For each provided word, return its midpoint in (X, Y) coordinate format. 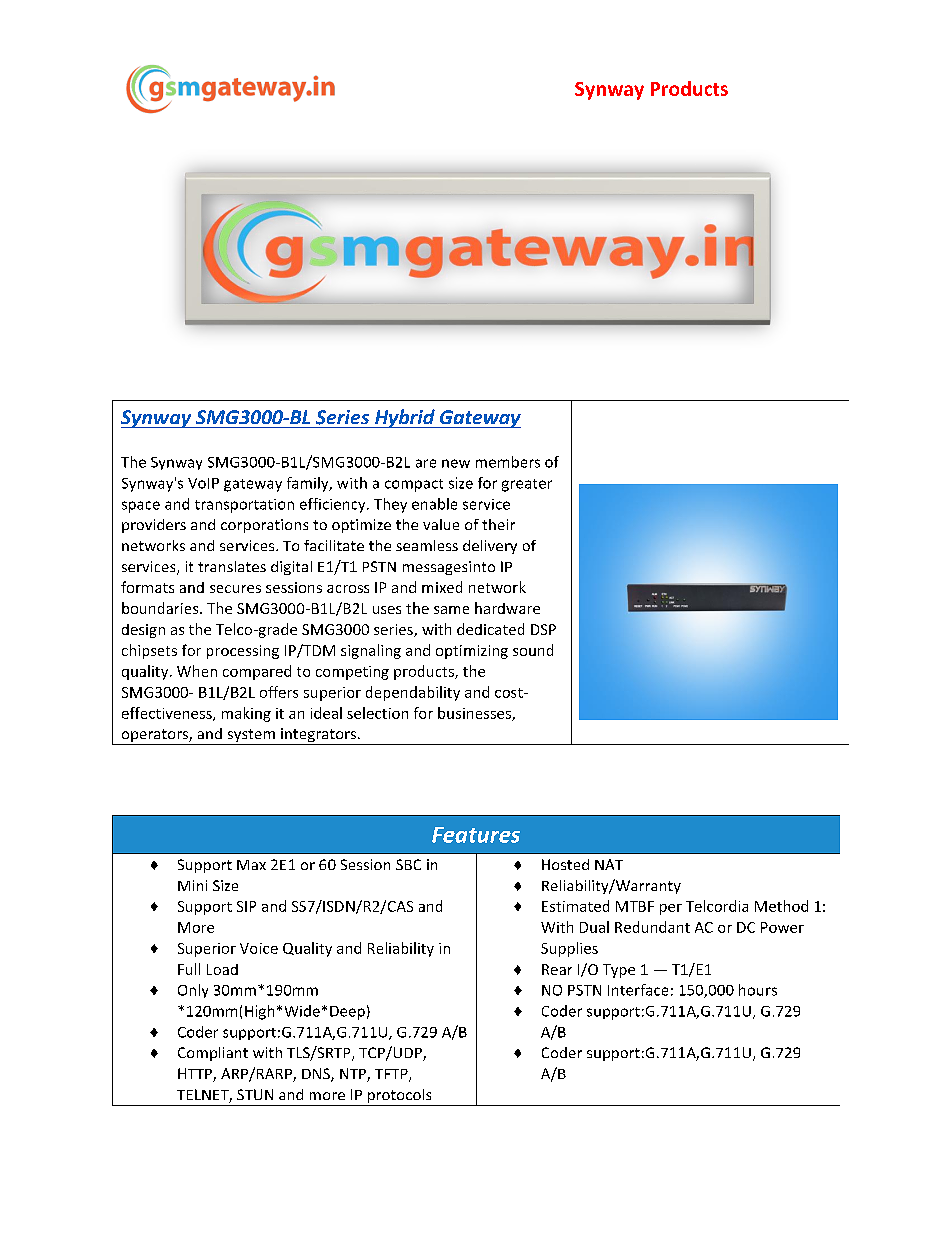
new (456, 463)
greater (527, 485)
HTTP (196, 1075)
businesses (475, 714)
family (309, 484)
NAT (609, 864)
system (251, 737)
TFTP (392, 1075)
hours (758, 990)
